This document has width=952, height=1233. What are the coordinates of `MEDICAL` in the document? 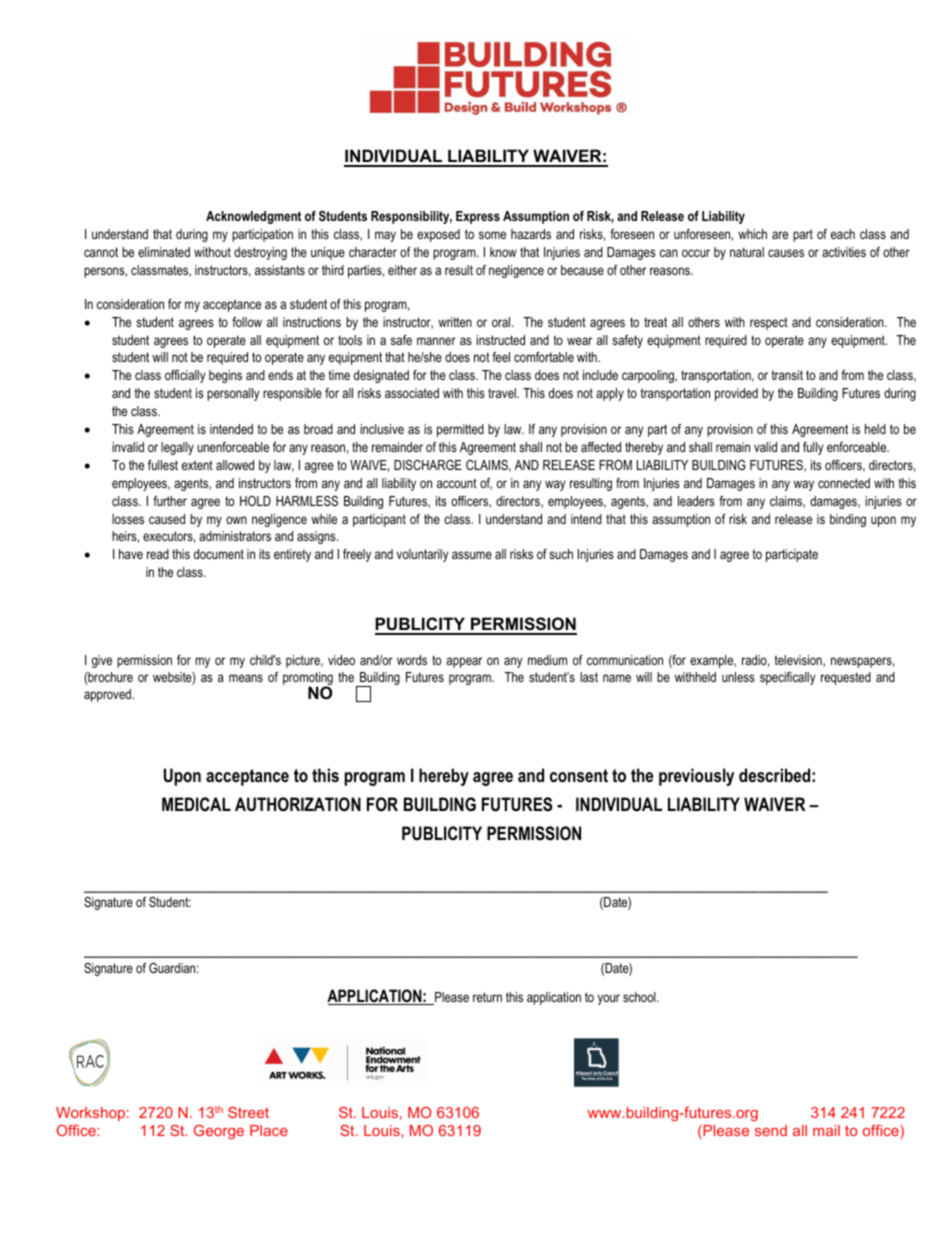 It's located at (196, 804).
